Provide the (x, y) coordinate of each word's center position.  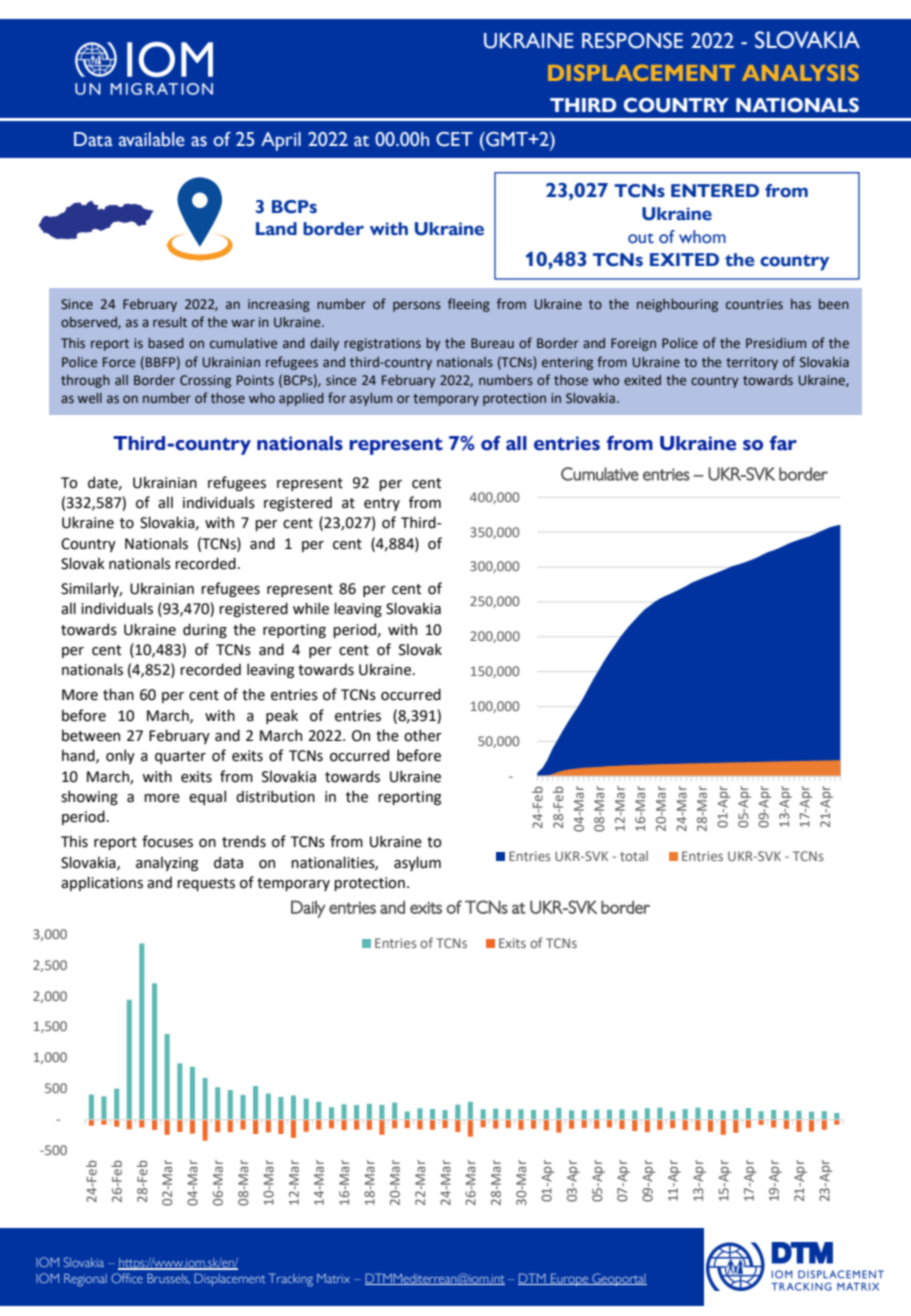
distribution (275, 796)
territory (752, 363)
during (205, 630)
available (152, 139)
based (166, 343)
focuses (167, 841)
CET (454, 139)
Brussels (168, 1278)
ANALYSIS (800, 72)
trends (244, 841)
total (634, 856)
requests (206, 884)
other (423, 735)
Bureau (492, 343)
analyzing (167, 863)
